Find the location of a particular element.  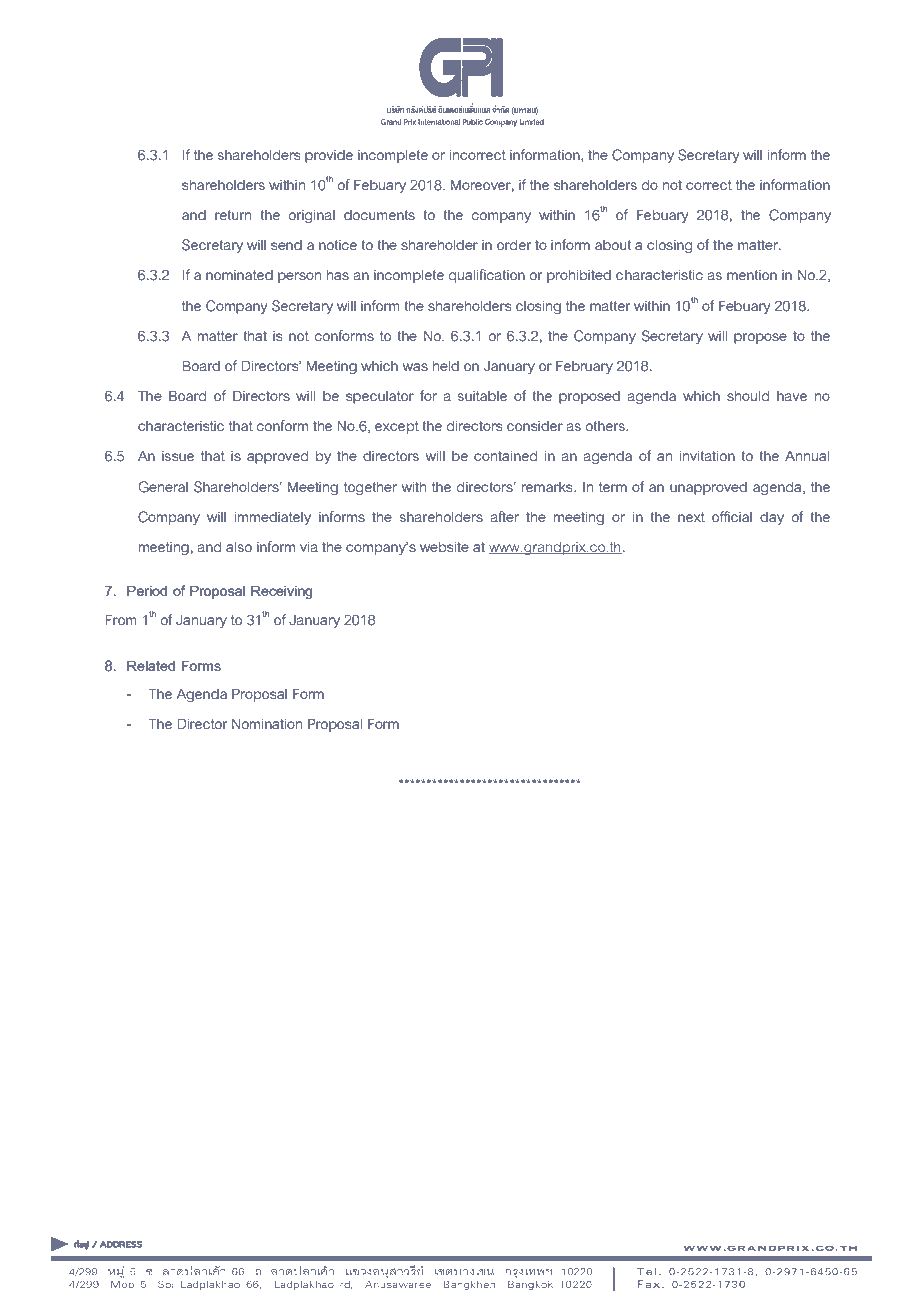

invitation is located at coordinates (707, 456).
